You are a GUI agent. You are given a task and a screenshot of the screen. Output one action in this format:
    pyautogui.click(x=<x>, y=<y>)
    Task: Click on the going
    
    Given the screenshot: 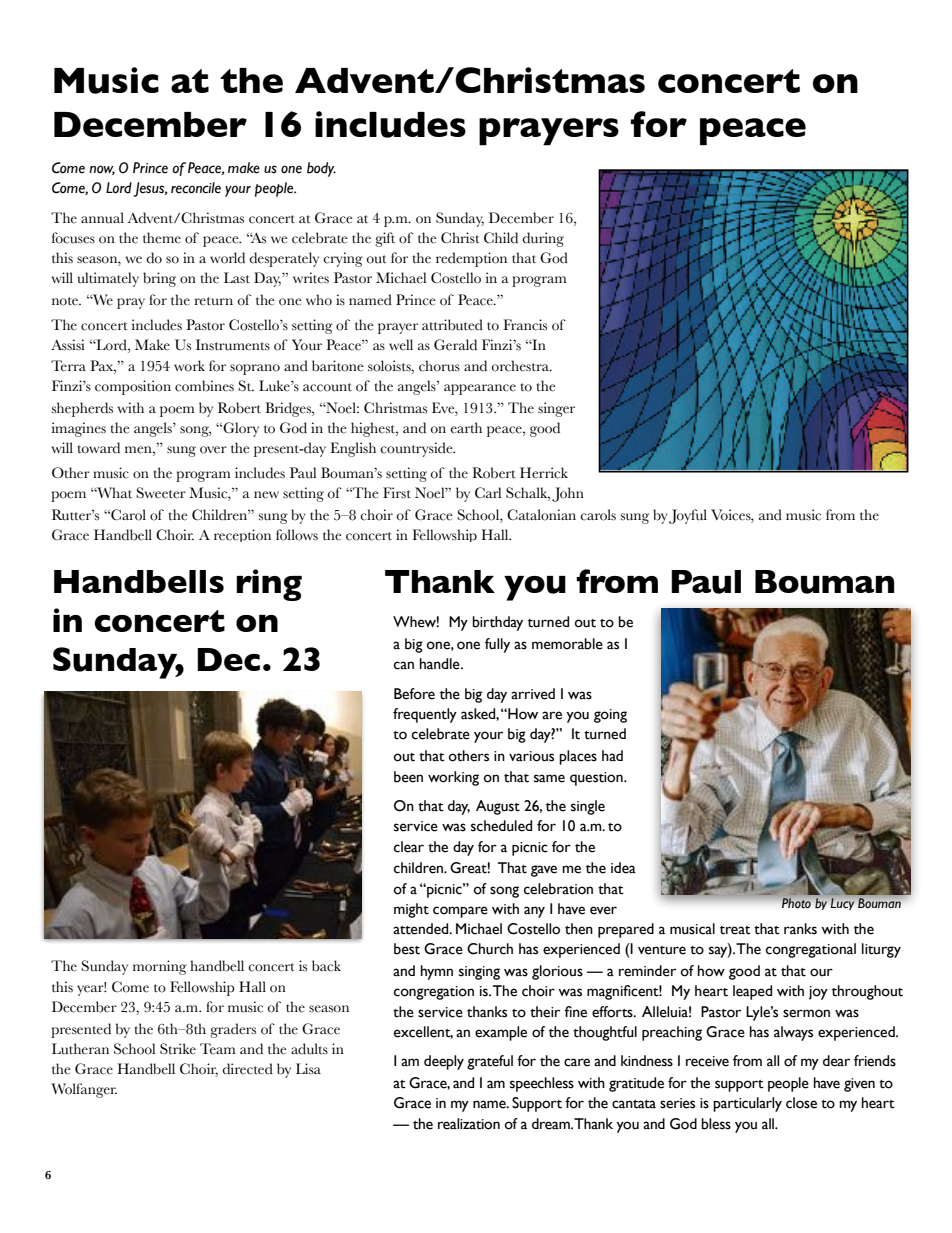 What is the action you would take?
    pyautogui.click(x=610, y=716)
